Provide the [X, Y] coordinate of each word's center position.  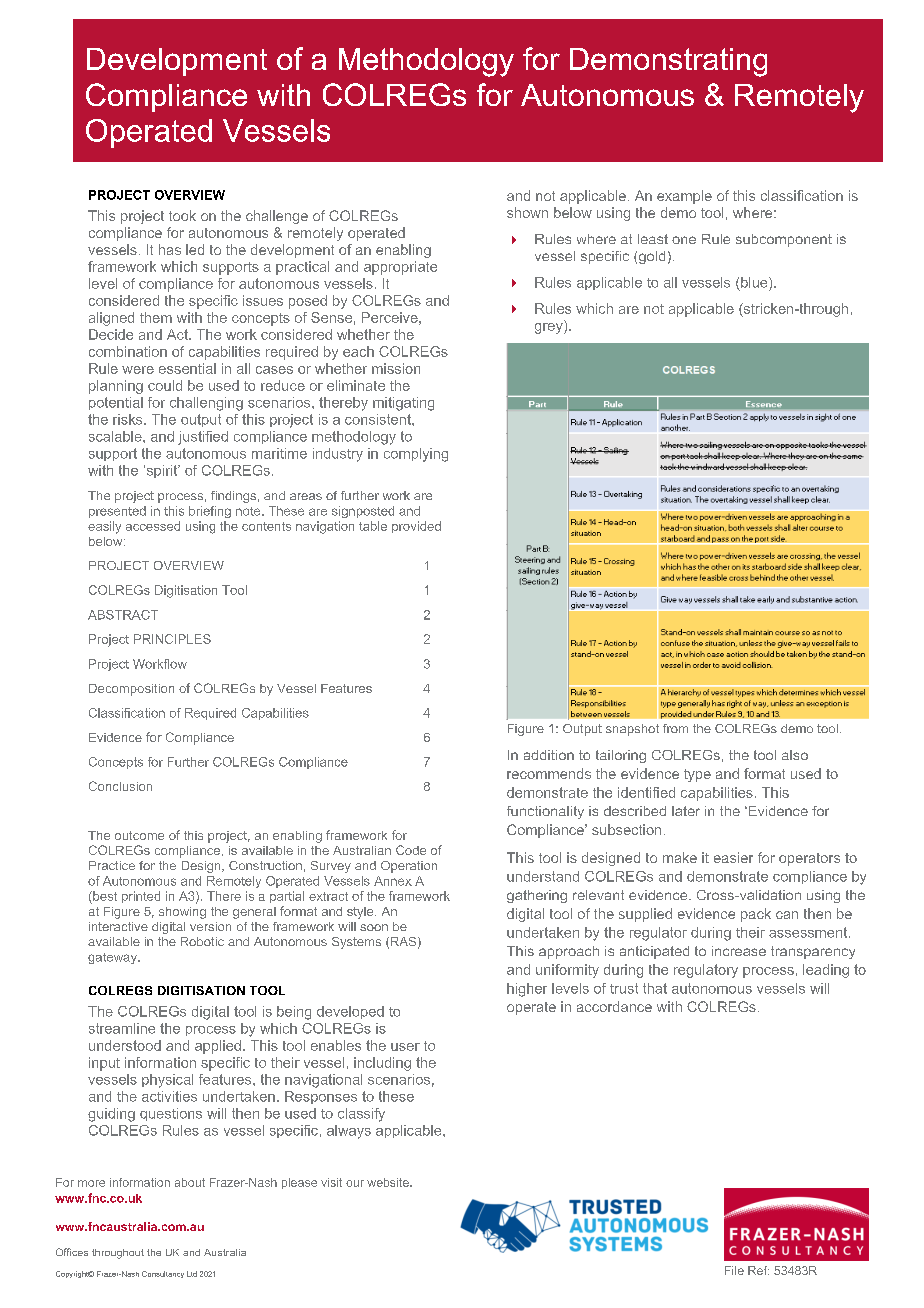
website [389, 1182]
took [182, 215]
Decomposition [131, 690]
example [684, 197]
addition [549, 755]
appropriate [400, 268]
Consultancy [163, 1274]
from [675, 728]
